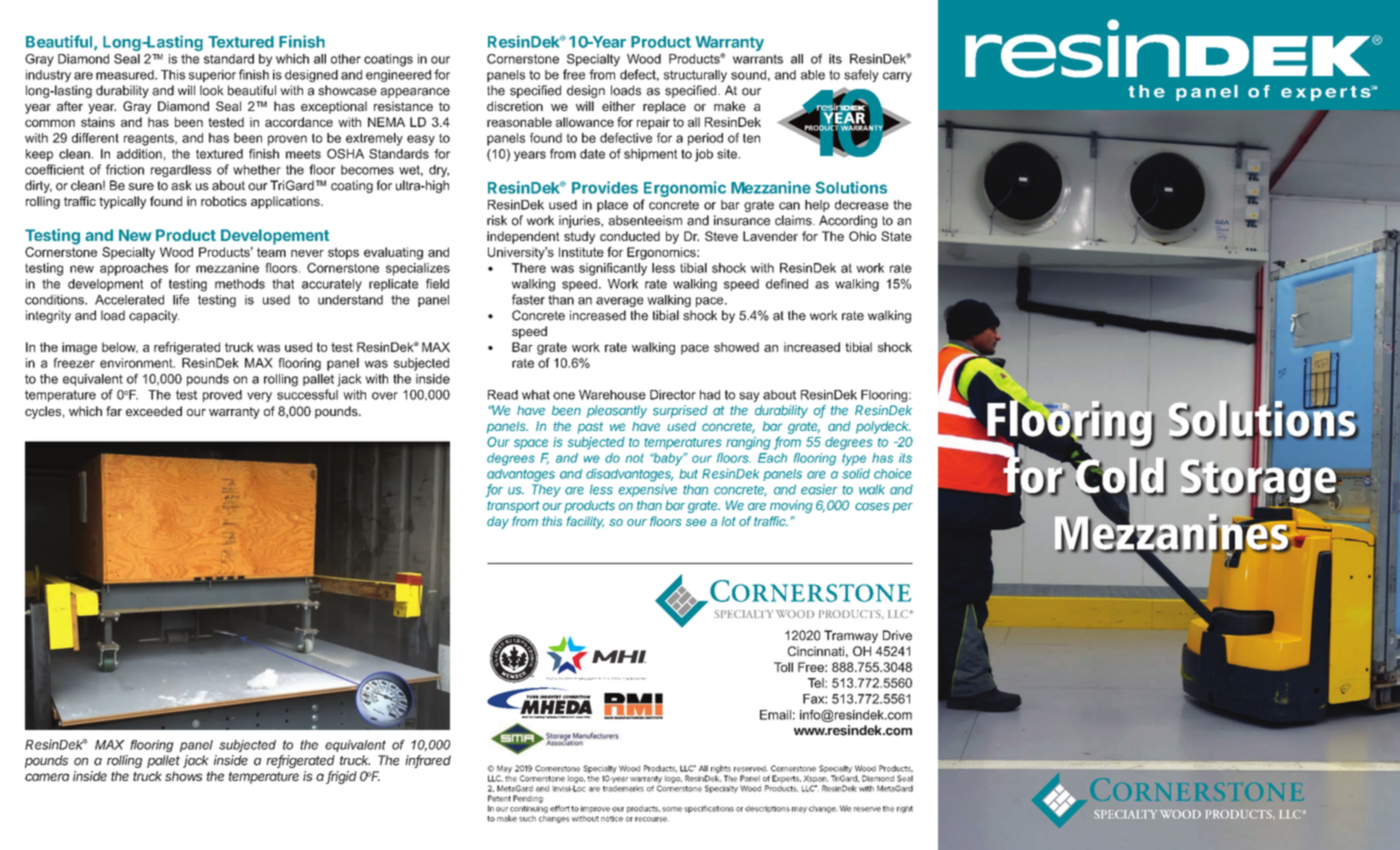 The image size is (1400, 850). I want to click on Read, so click(503, 395).
